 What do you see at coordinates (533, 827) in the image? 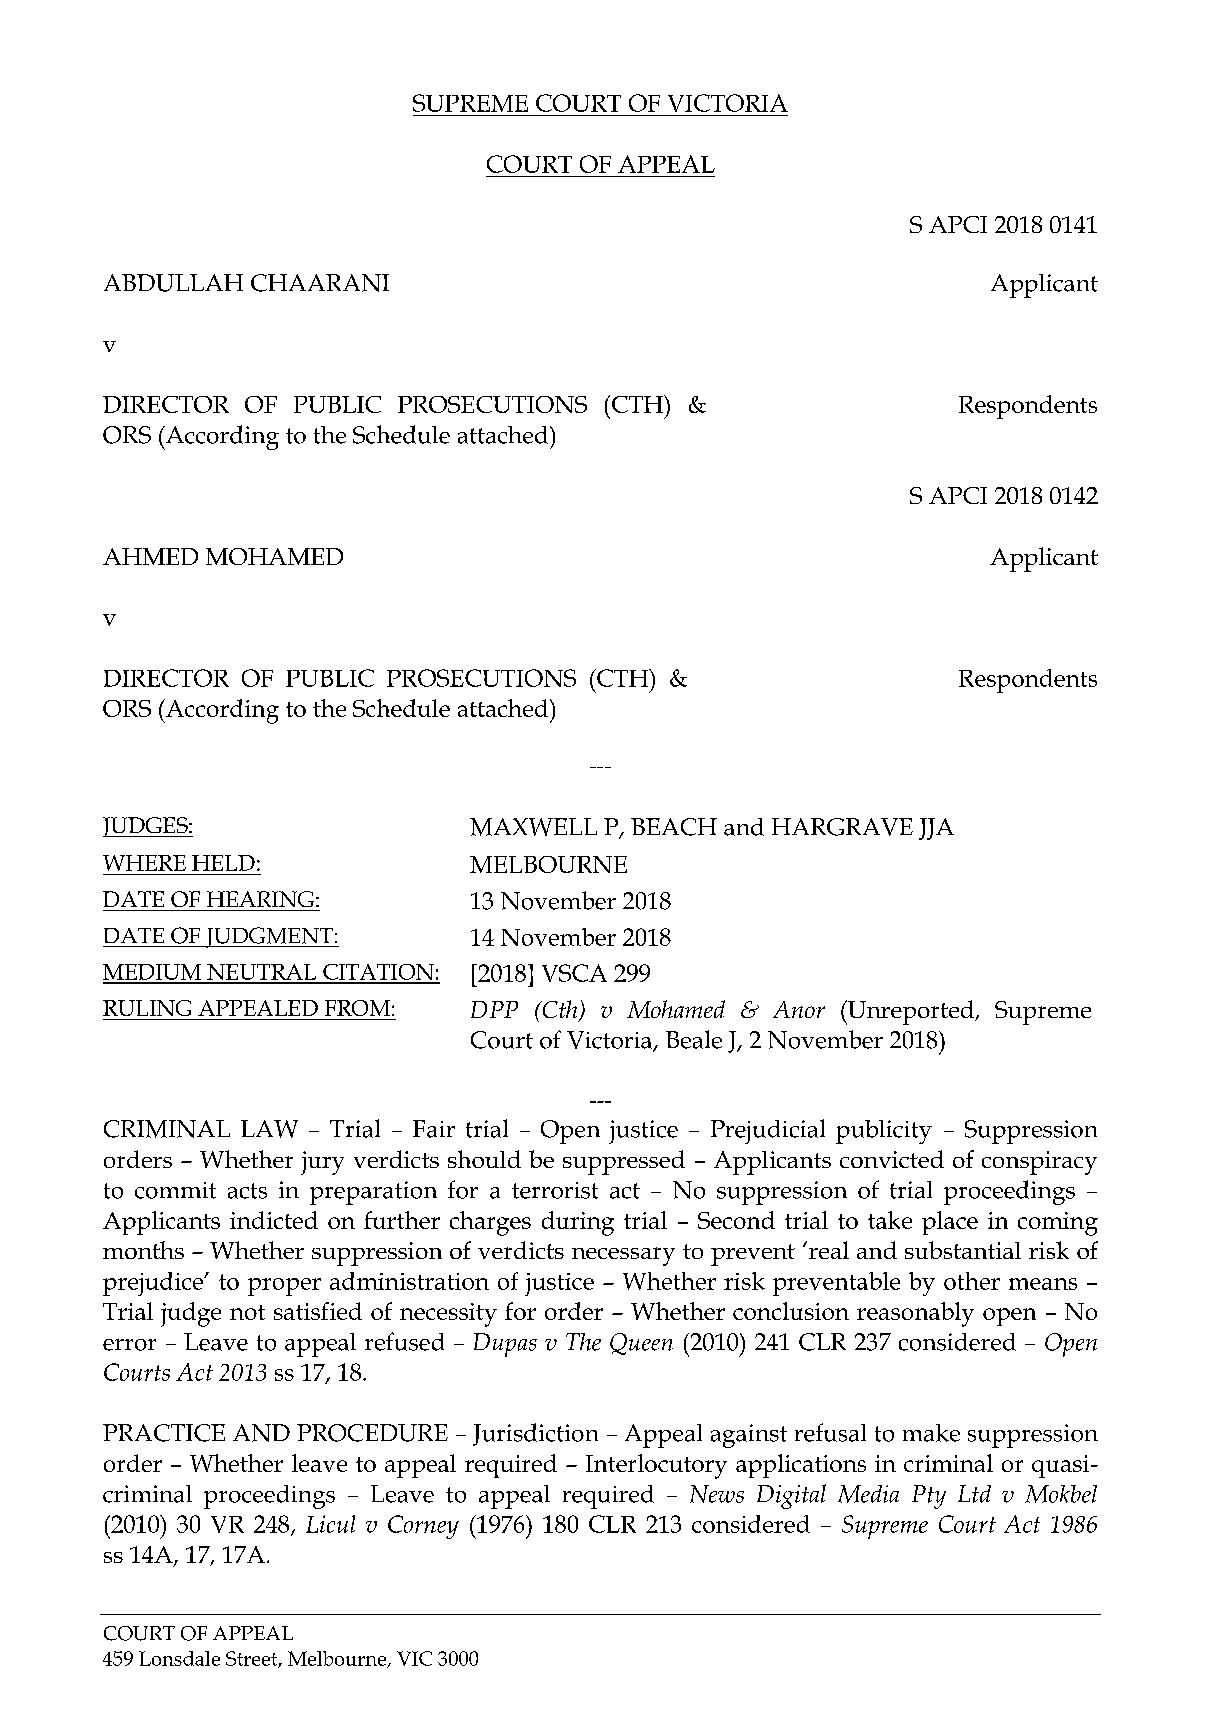
I see `MAXWELL` at bounding box center [533, 827].
